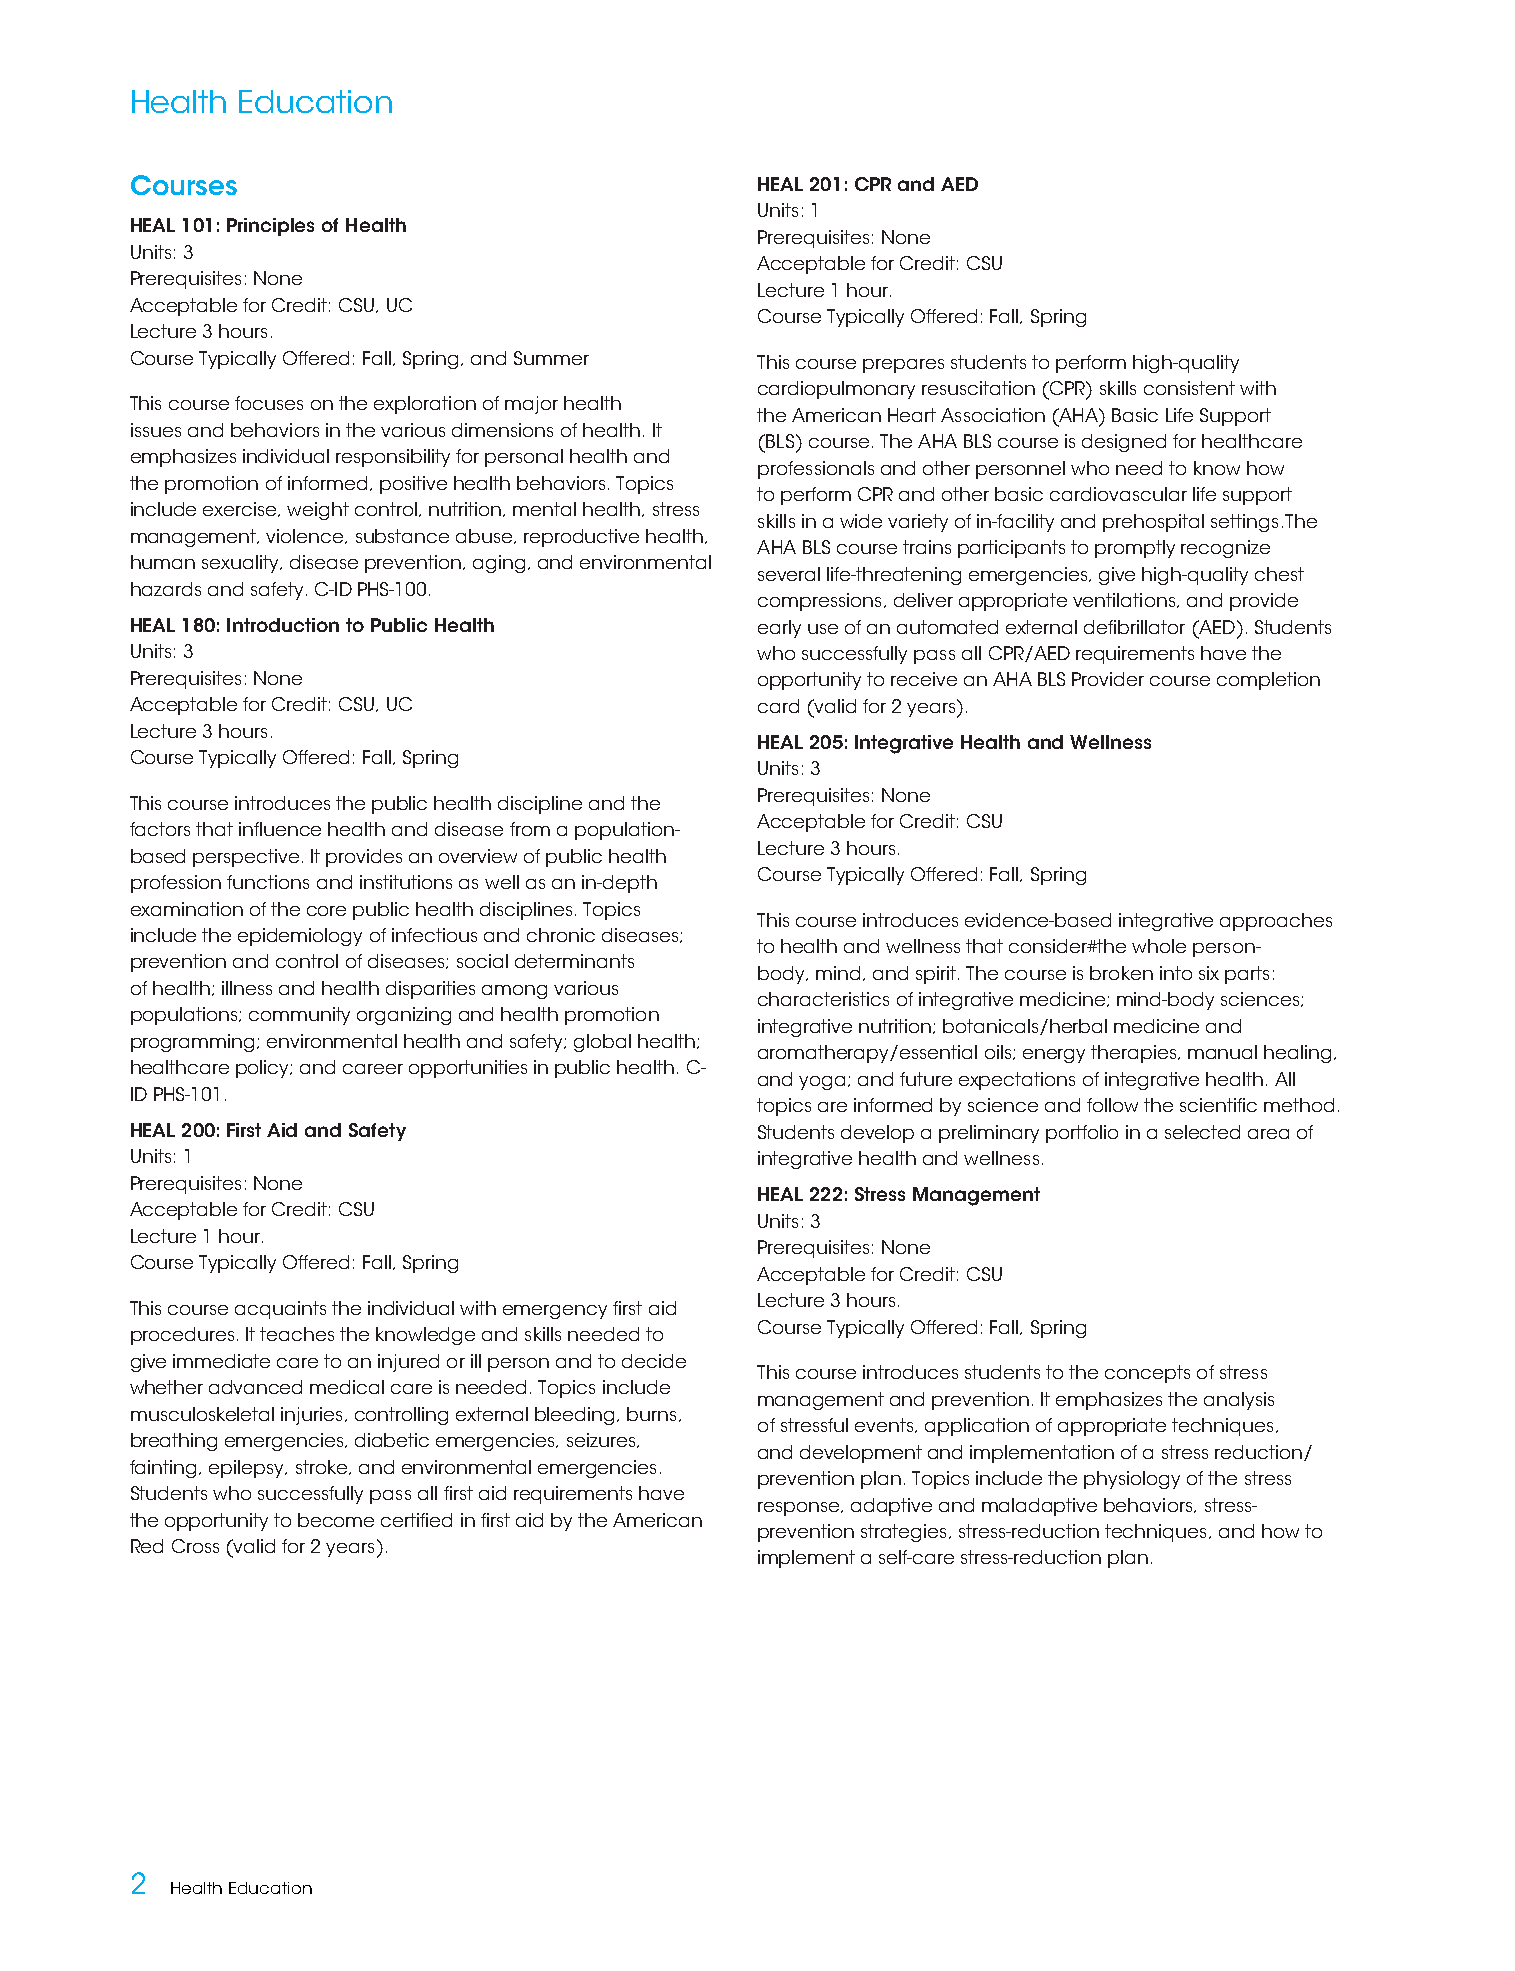 This page has height=1971, width=1515. What do you see at coordinates (551, 358) in the page?
I see `Summer` at bounding box center [551, 358].
